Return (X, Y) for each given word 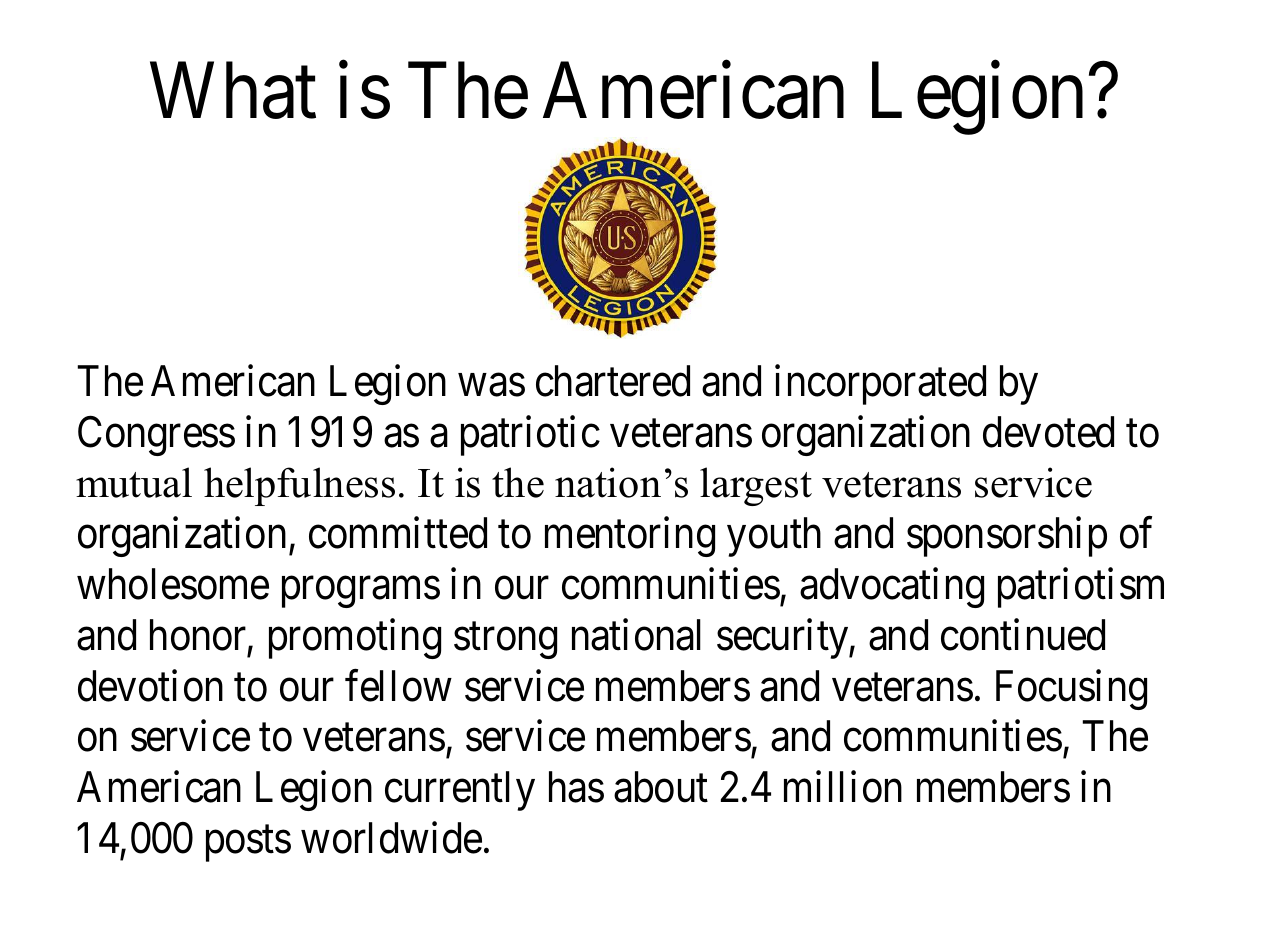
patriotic (530, 436)
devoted (1048, 432)
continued (1023, 635)
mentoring (630, 537)
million (843, 787)
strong (505, 641)
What (233, 91)
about (661, 787)
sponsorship (1007, 537)
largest (756, 486)
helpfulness (299, 486)
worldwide (391, 838)
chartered (613, 381)
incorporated (880, 385)
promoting (355, 639)
